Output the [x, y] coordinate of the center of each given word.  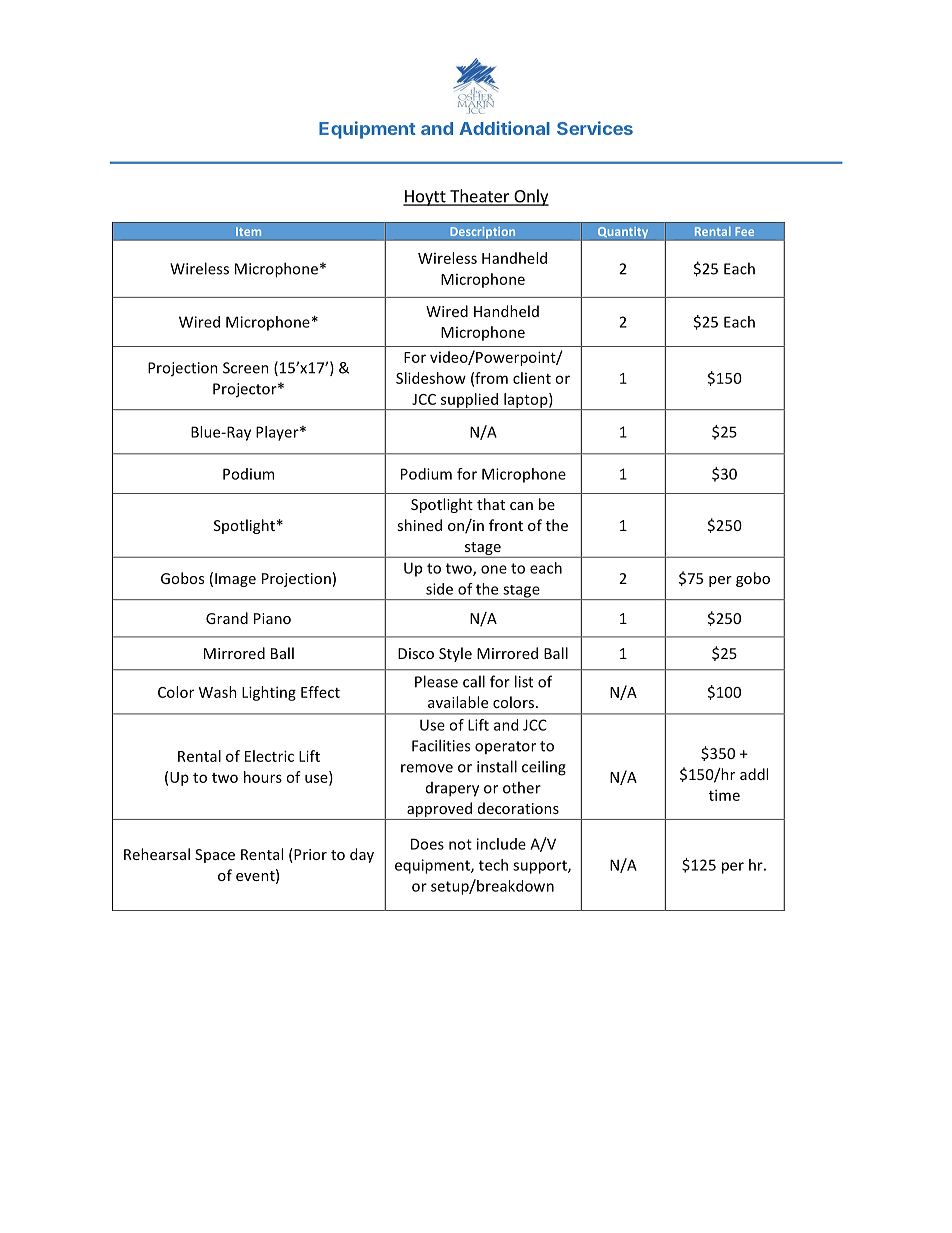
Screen [246, 368]
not [460, 844]
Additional [504, 128]
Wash [218, 692]
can [521, 506]
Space [215, 856]
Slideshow [431, 378]
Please [436, 681]
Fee [744, 231]
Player [278, 433]
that [491, 504]
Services [595, 128]
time [724, 795]
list [524, 681]
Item [248, 231]
